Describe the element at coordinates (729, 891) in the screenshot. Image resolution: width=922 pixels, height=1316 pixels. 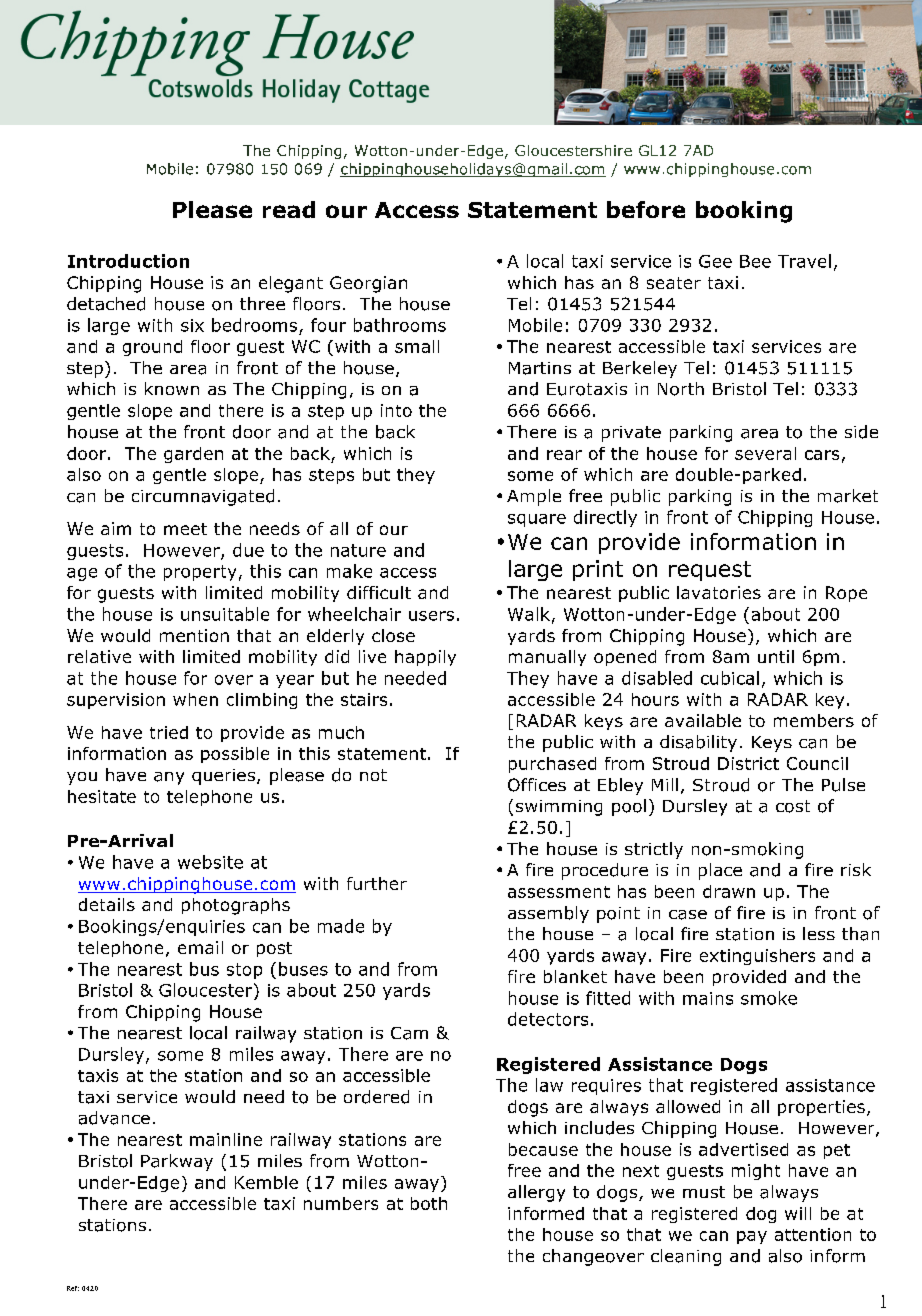
I see `drawn` at that location.
